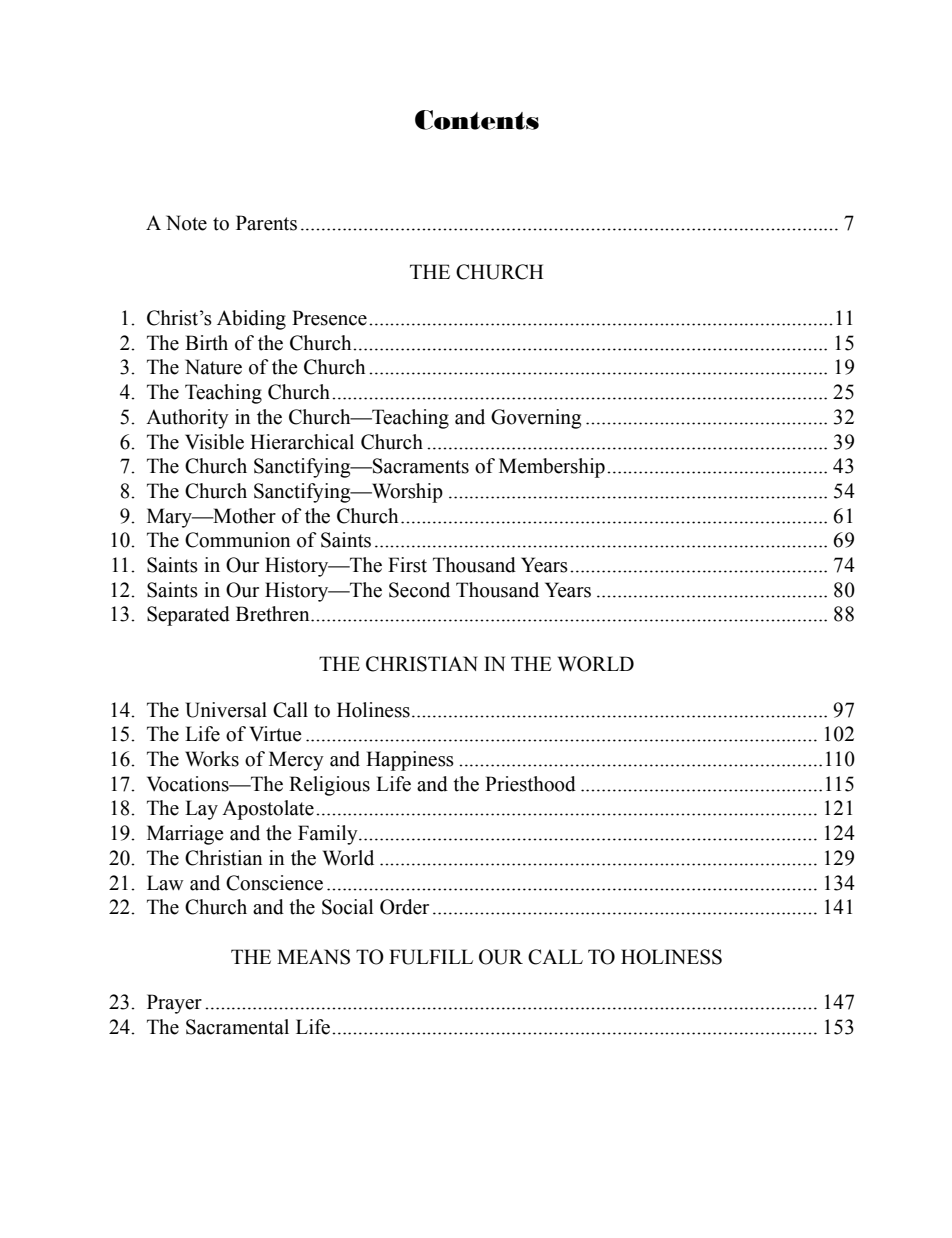 The height and width of the screenshot is (1238, 952). I want to click on First, so click(407, 565).
